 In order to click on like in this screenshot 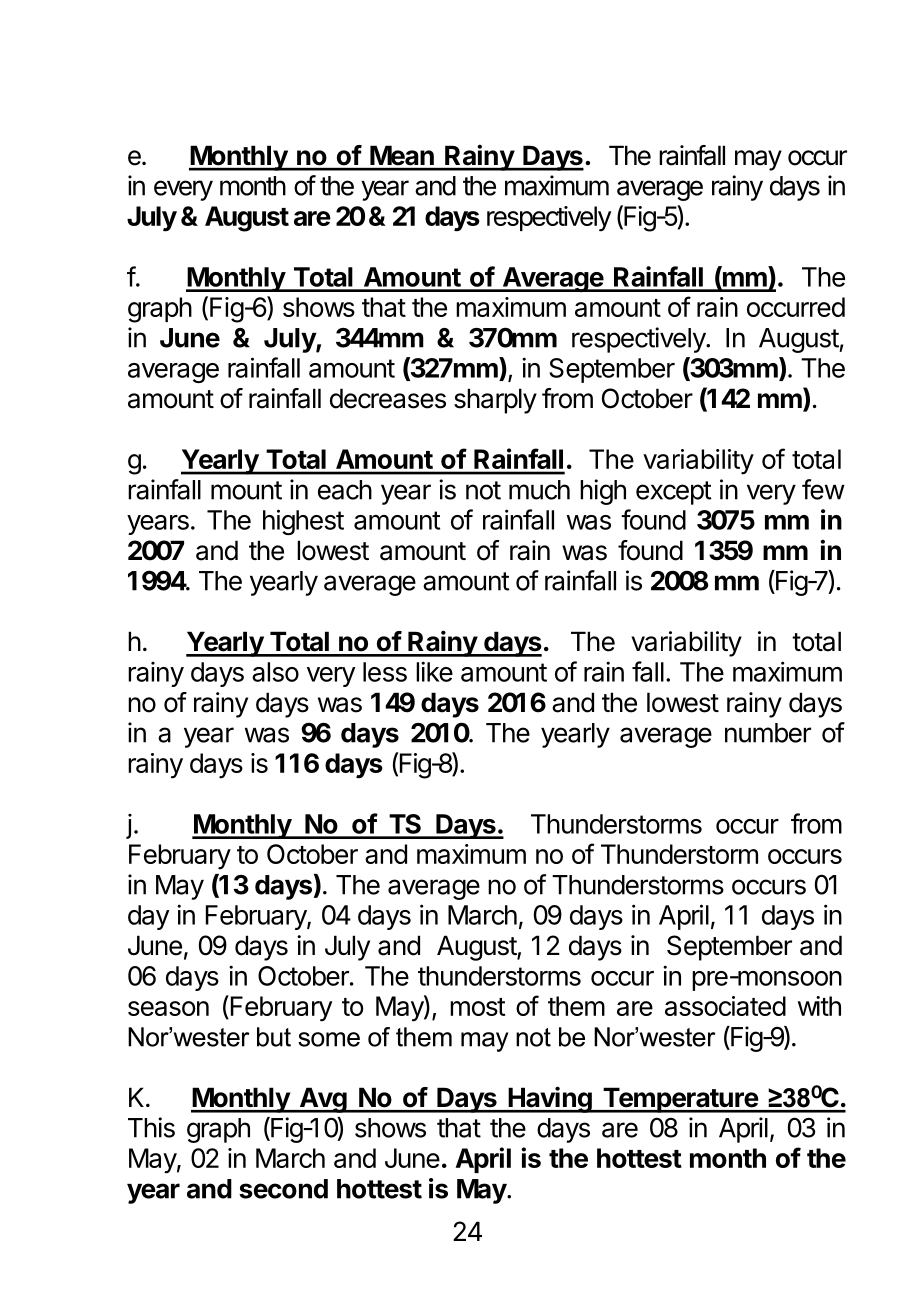, I will do `click(434, 671)`.
